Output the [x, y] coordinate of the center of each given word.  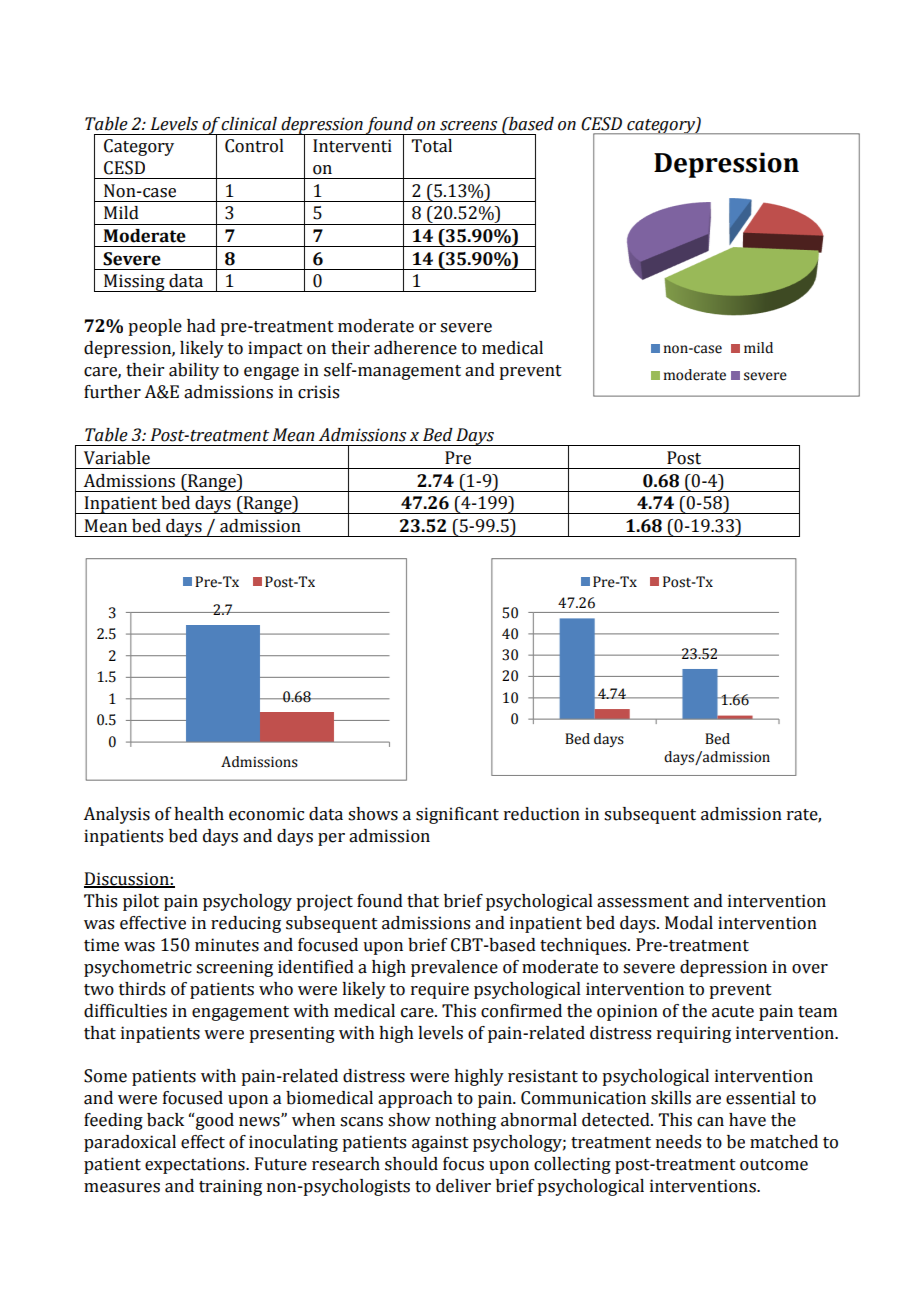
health [199, 814]
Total [432, 146]
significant [457, 815]
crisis [318, 392]
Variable [117, 458]
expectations [196, 1165]
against [440, 1143]
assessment [643, 902]
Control [254, 146]
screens [468, 126]
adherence [415, 348]
